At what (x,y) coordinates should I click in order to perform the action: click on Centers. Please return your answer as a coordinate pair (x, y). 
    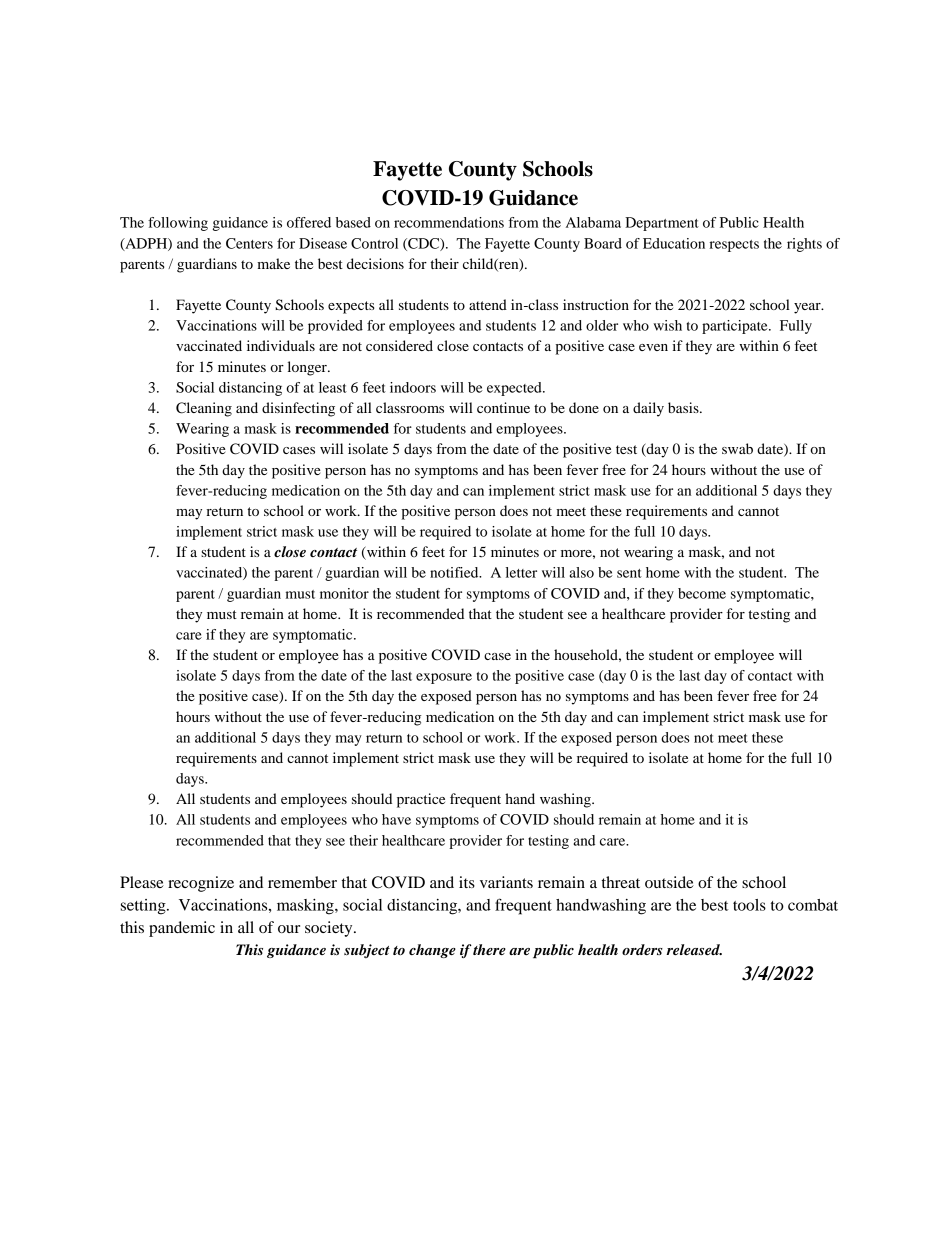
    Looking at the image, I should click on (249, 243).
